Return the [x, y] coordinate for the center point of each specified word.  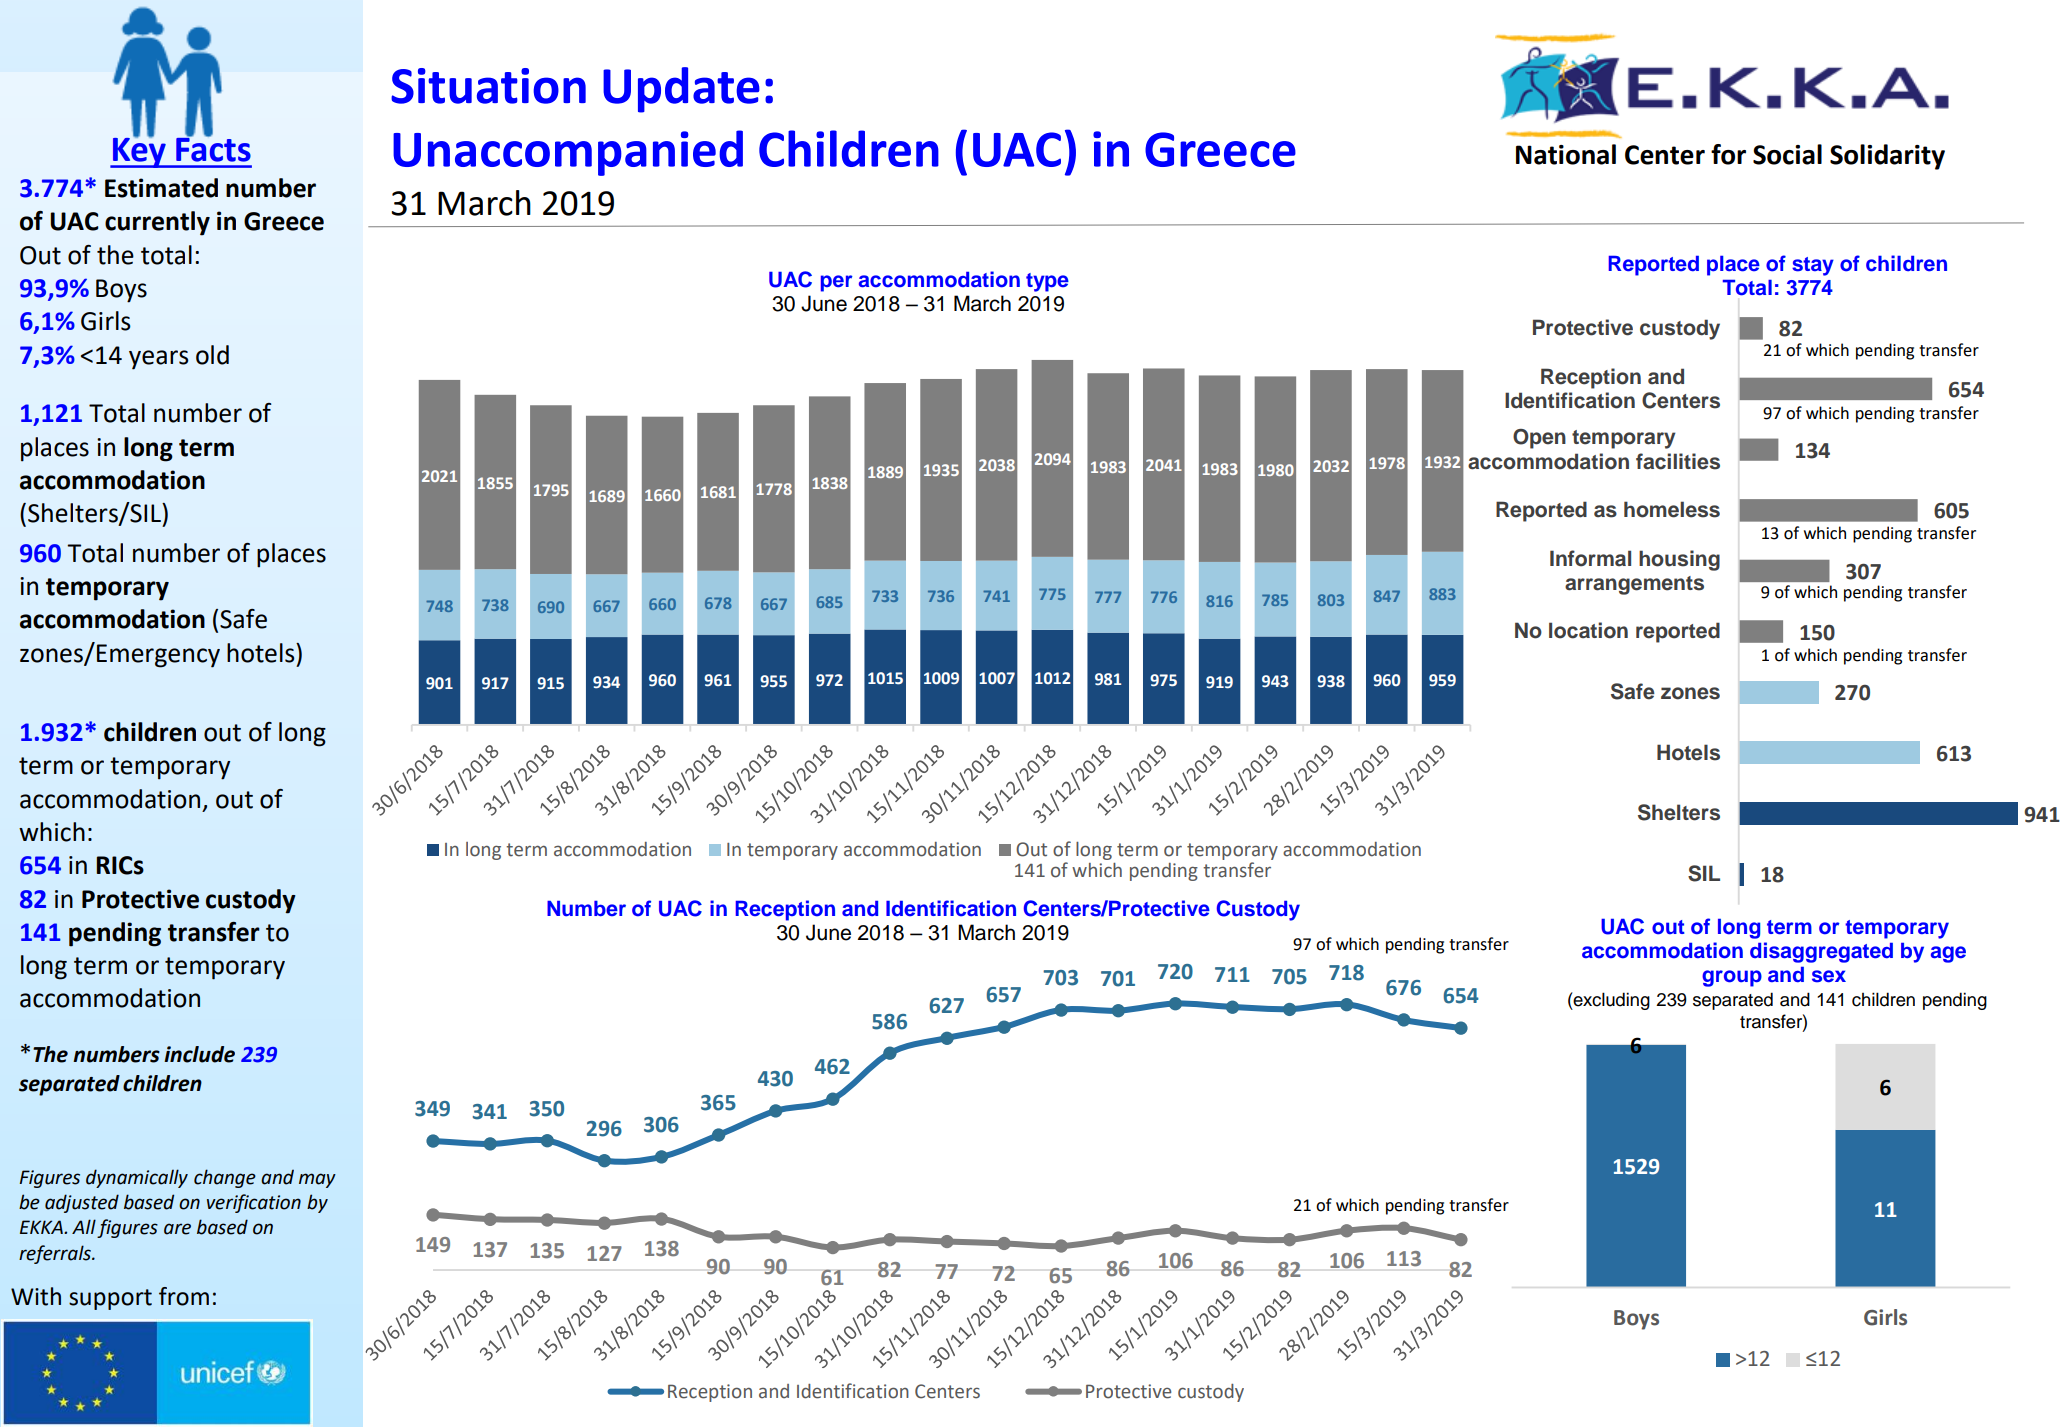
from [184, 1296]
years [158, 360]
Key [139, 151]
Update [681, 90]
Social [1787, 154]
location [1588, 630]
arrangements [1634, 585]
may [317, 1180]
